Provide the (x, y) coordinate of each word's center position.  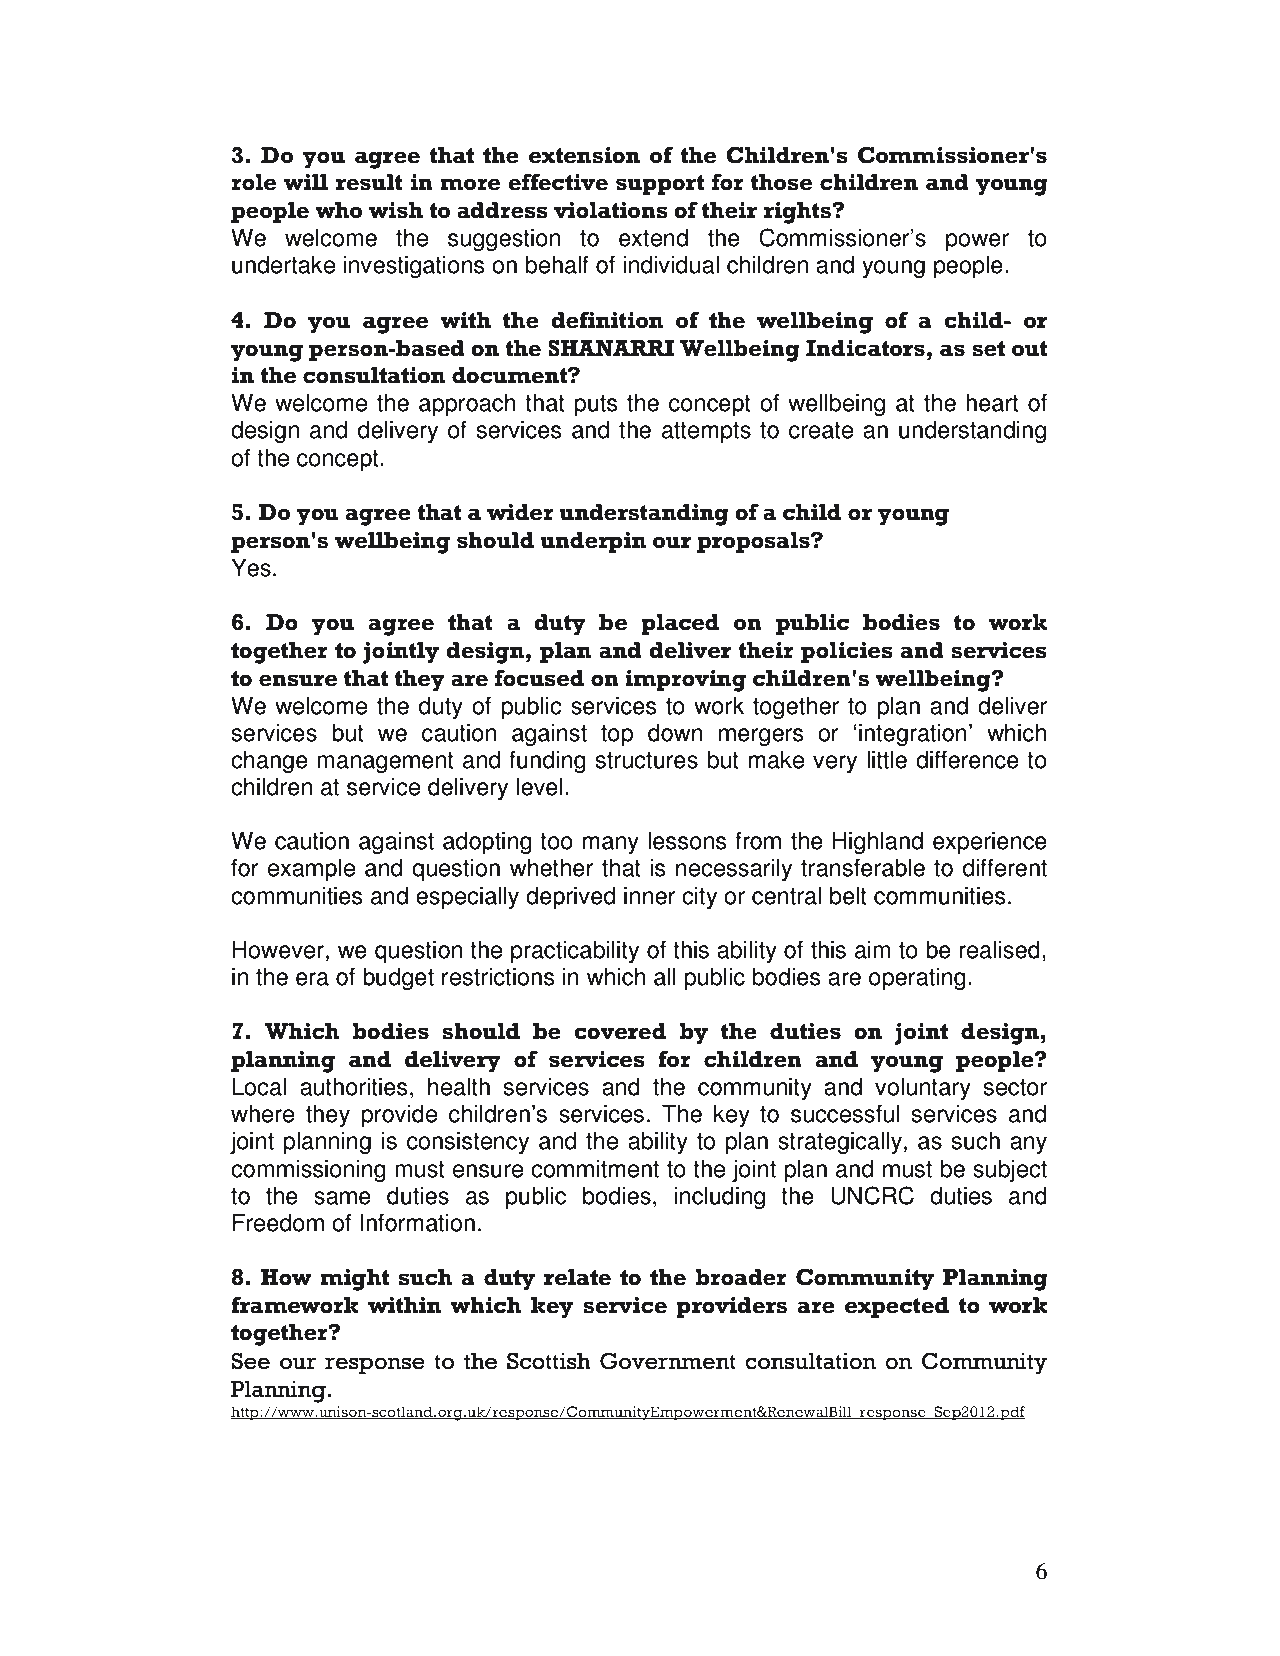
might (354, 1280)
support (660, 185)
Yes (251, 567)
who (338, 210)
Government (668, 1361)
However (278, 949)
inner (650, 895)
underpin (593, 542)
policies (847, 652)
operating (917, 978)
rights (798, 213)
